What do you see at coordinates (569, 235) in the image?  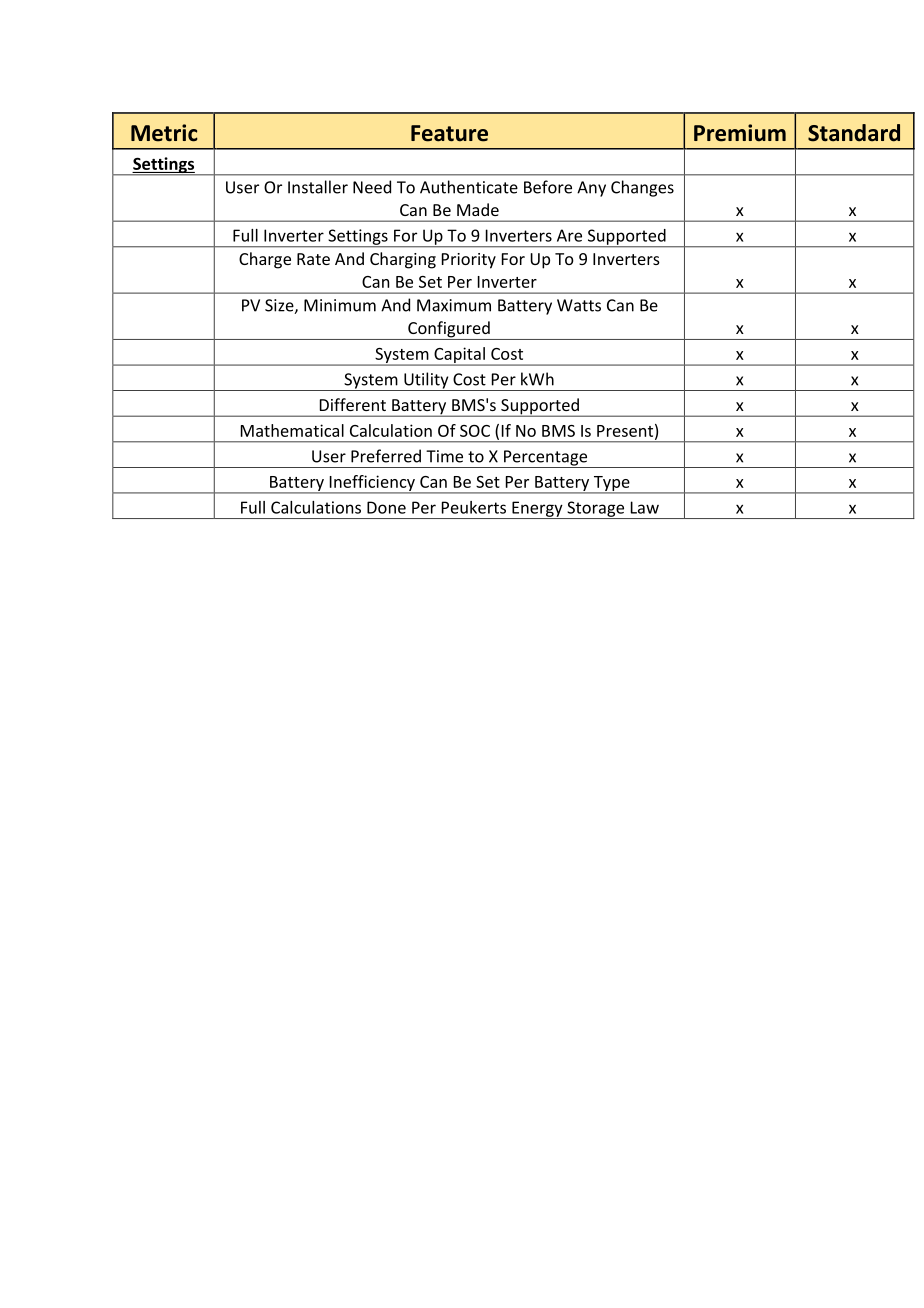 I see `Are` at bounding box center [569, 235].
